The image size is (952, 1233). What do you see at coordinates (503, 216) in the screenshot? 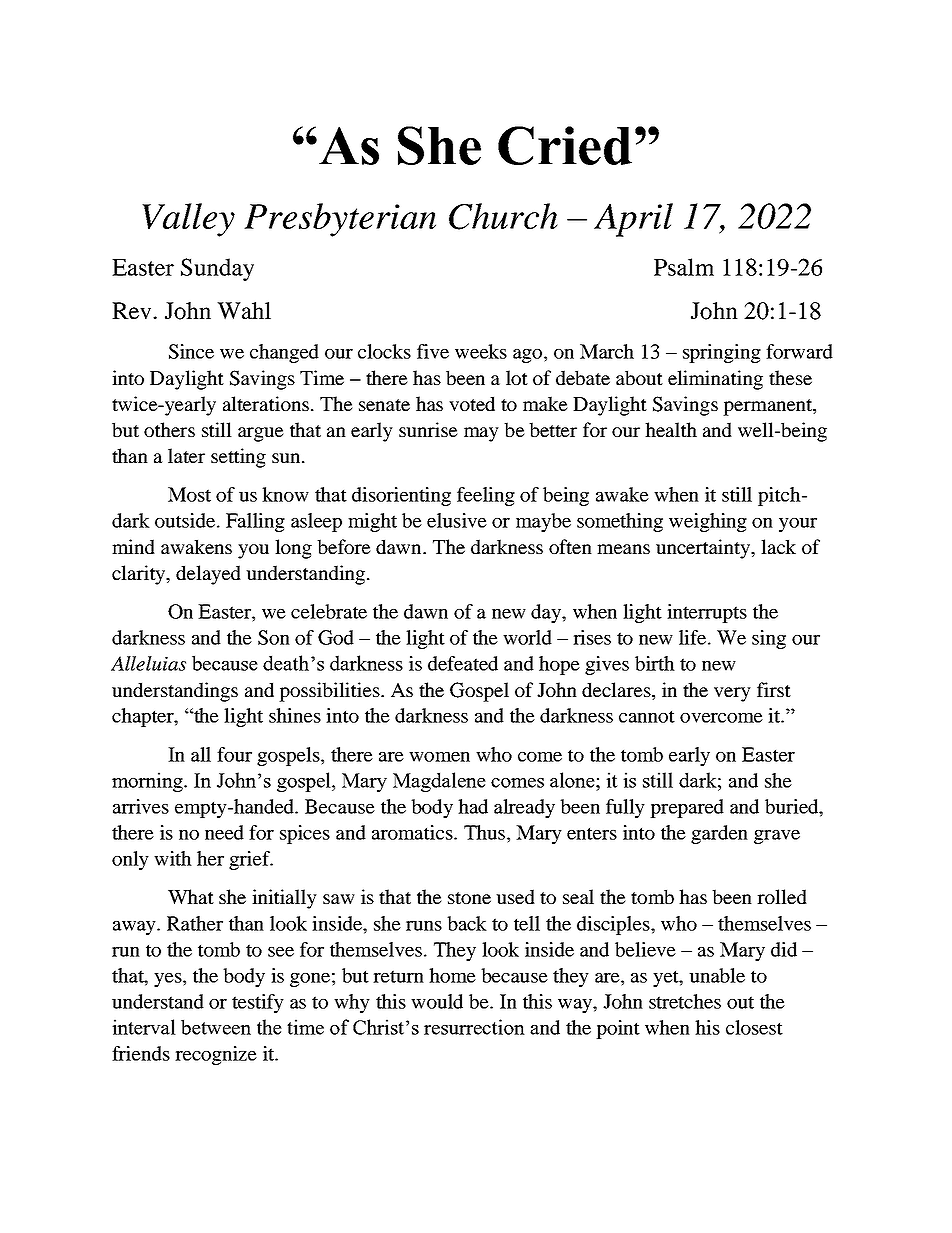
I see `Church` at bounding box center [503, 216].
